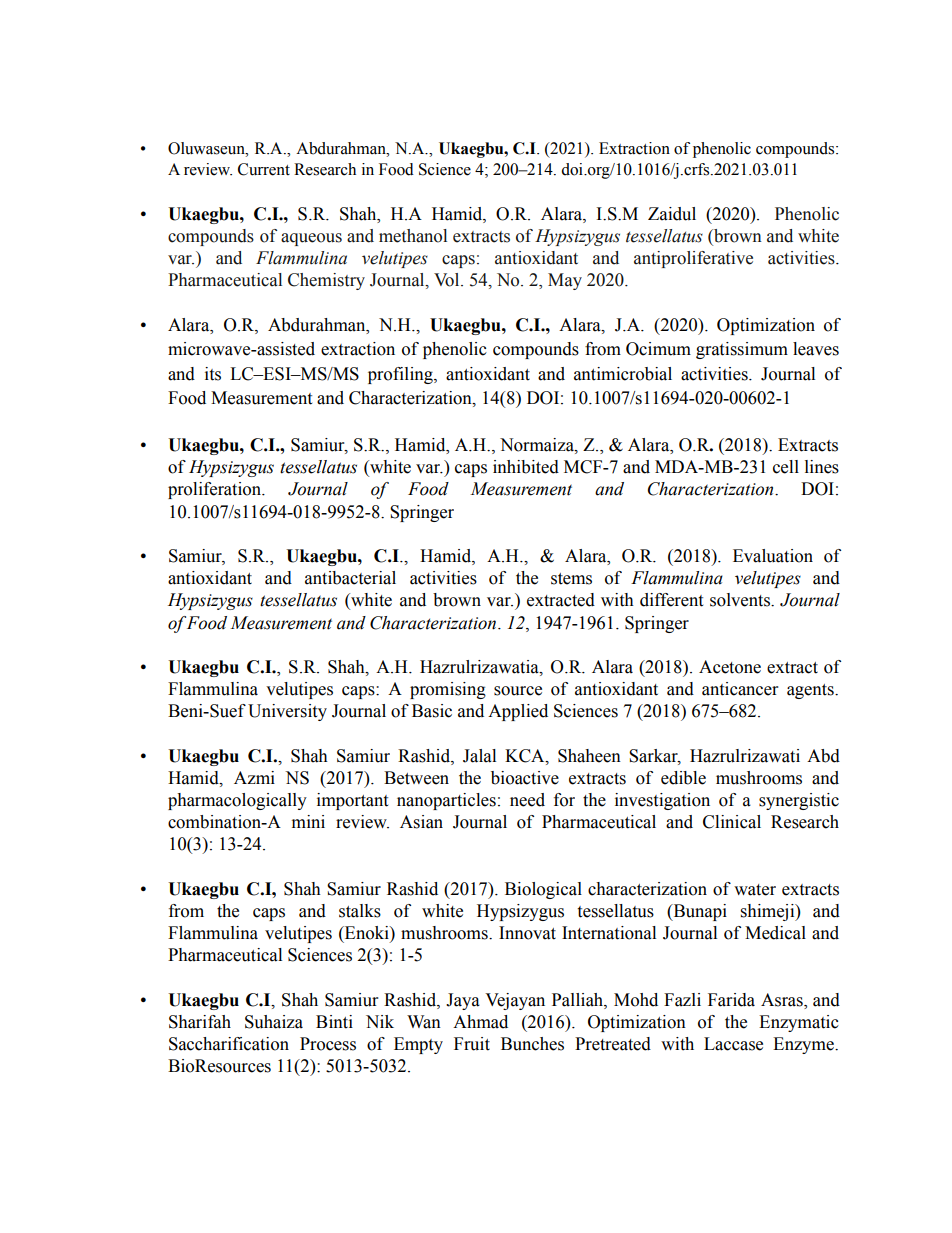 This page has width=952, height=1233. I want to click on antibacterial, so click(350, 578).
